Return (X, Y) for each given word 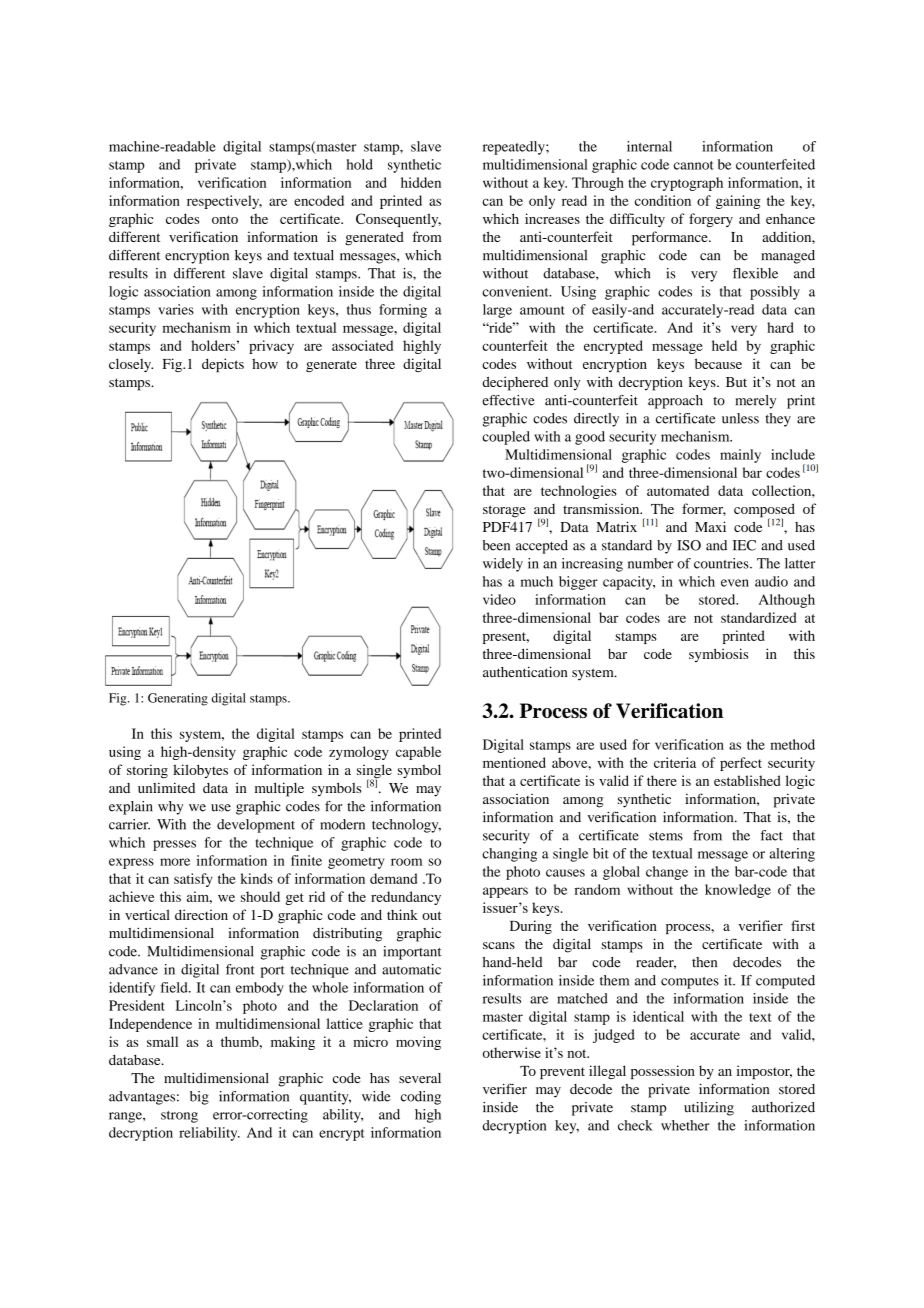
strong (179, 1117)
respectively (224, 202)
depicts (223, 365)
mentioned (514, 762)
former (704, 509)
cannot (694, 165)
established (747, 780)
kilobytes (200, 771)
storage (504, 511)
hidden (421, 182)
